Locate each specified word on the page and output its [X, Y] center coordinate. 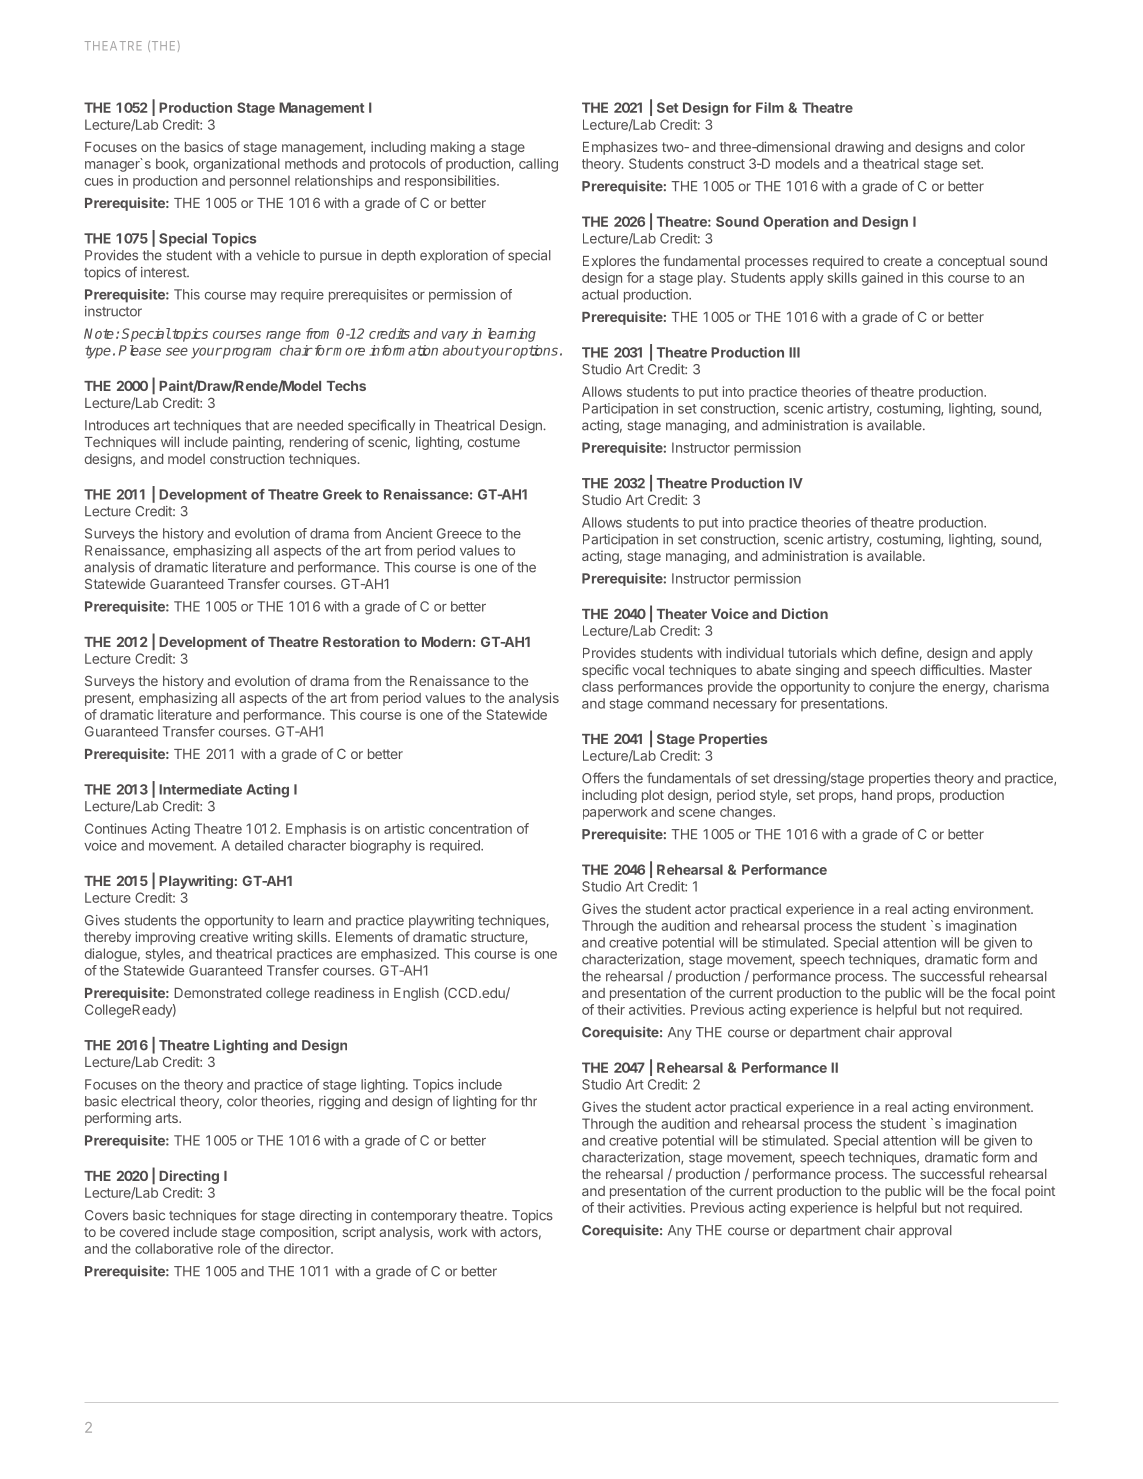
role [229, 1248]
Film [770, 107]
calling [538, 165]
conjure [892, 688]
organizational [237, 165]
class [597, 686]
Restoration [361, 641]
